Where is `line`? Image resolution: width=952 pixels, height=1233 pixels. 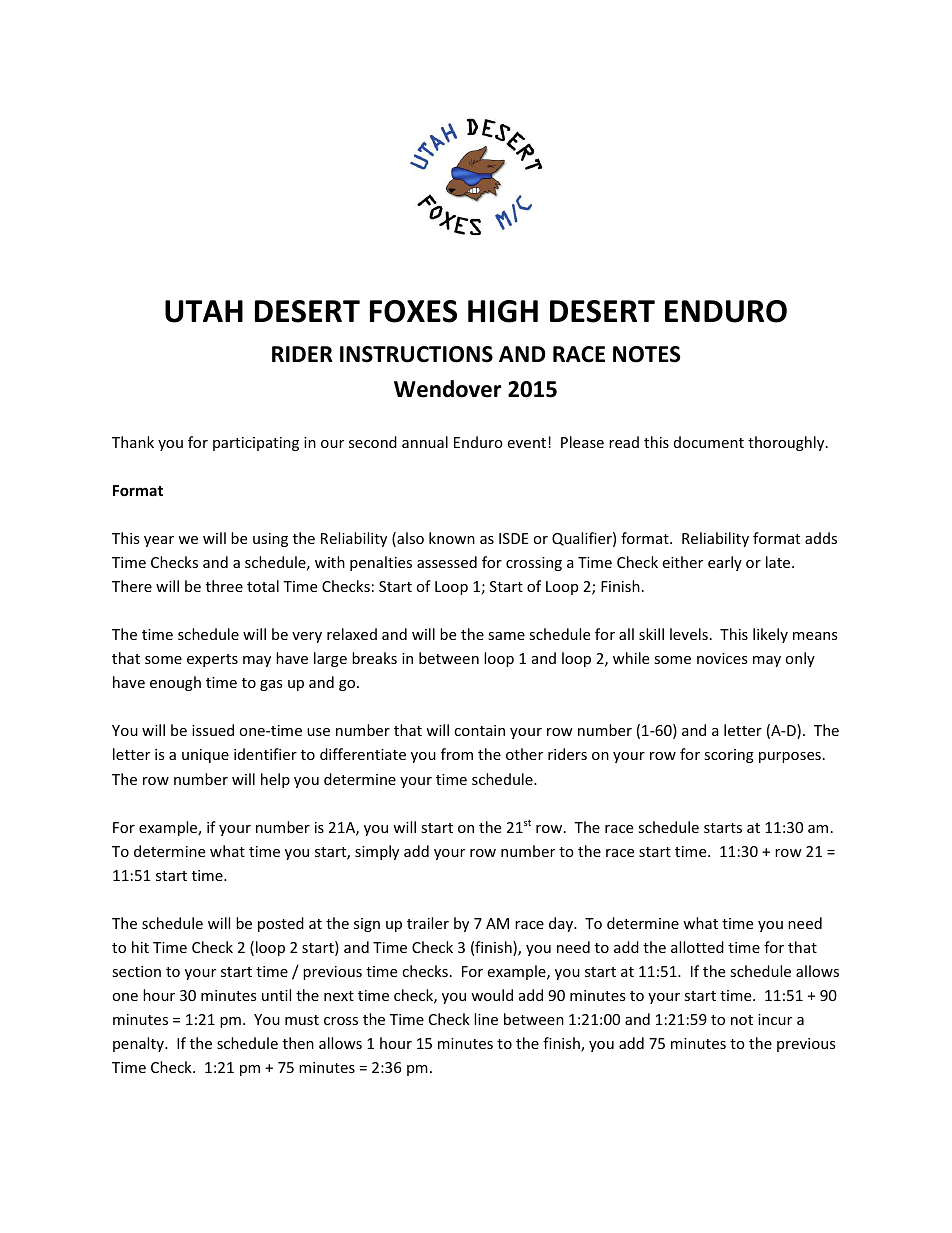 line is located at coordinates (486, 1019).
